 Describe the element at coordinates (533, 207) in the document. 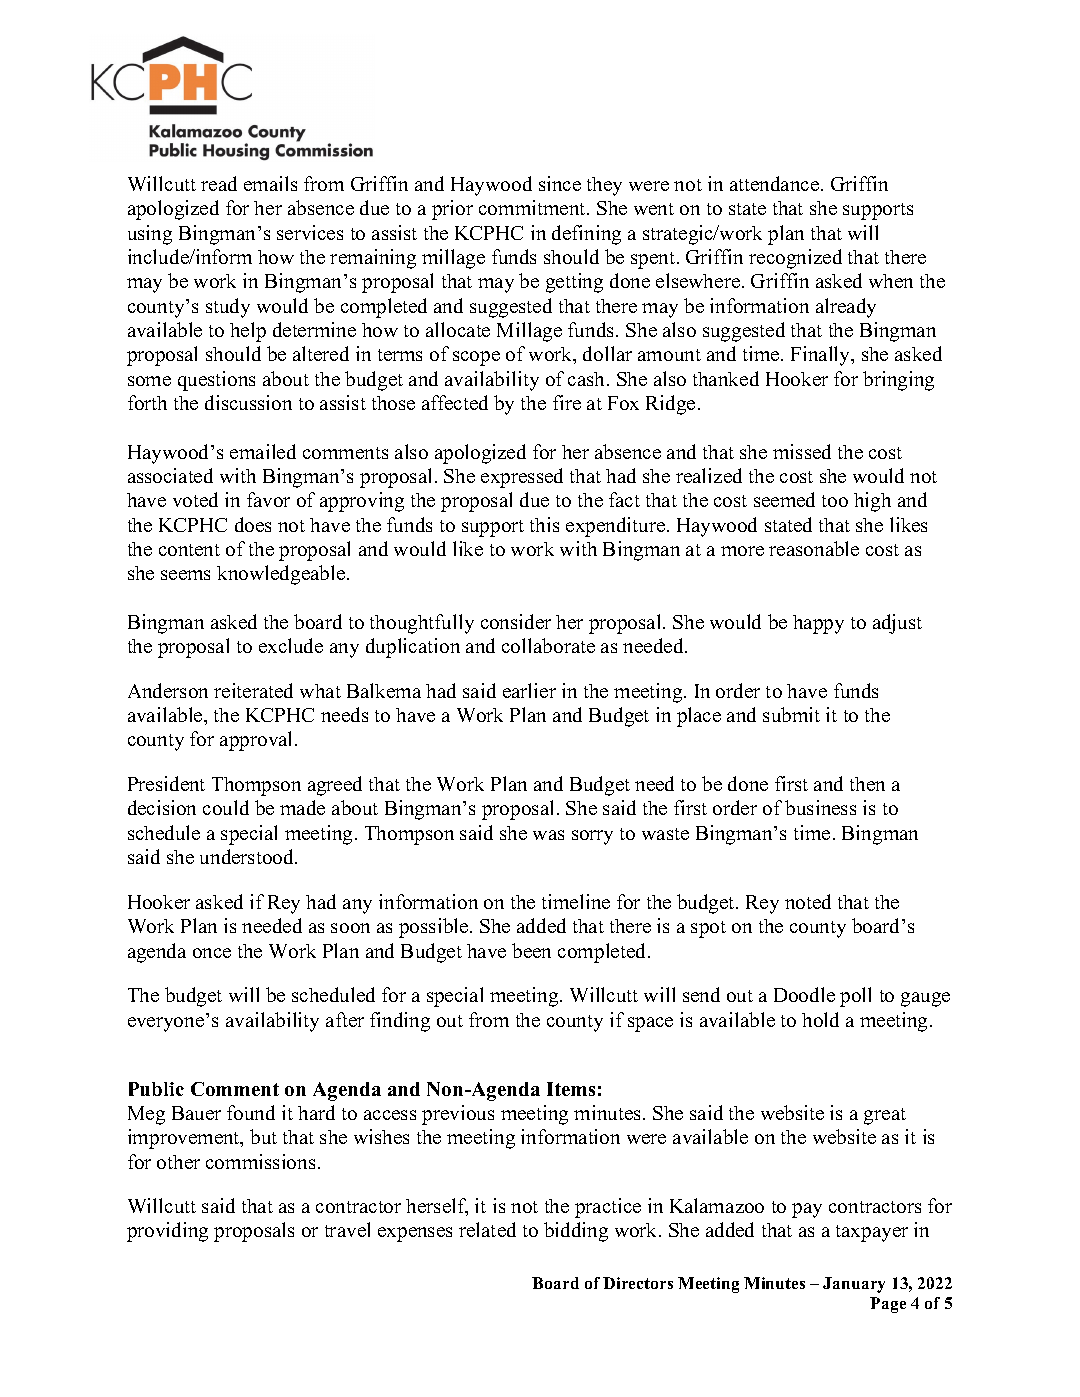

I see `commitment` at that location.
